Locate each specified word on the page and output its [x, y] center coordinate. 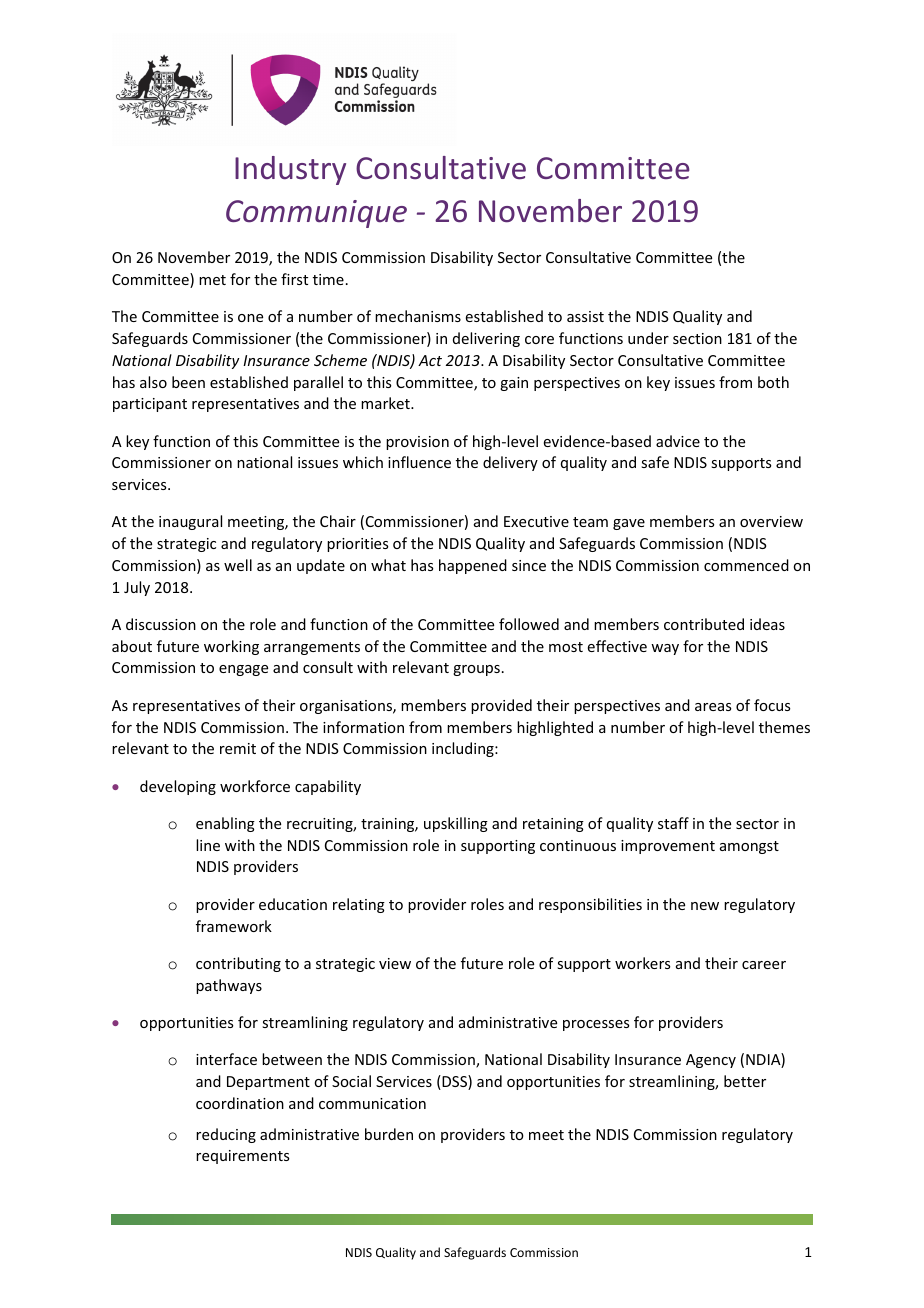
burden [389, 1134]
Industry [290, 170]
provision [417, 443]
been [188, 382]
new [705, 906]
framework [234, 926]
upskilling [456, 824]
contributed [704, 624]
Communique [316, 214]
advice [678, 441]
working [231, 647]
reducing [226, 1135]
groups [476, 670]
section [697, 338]
